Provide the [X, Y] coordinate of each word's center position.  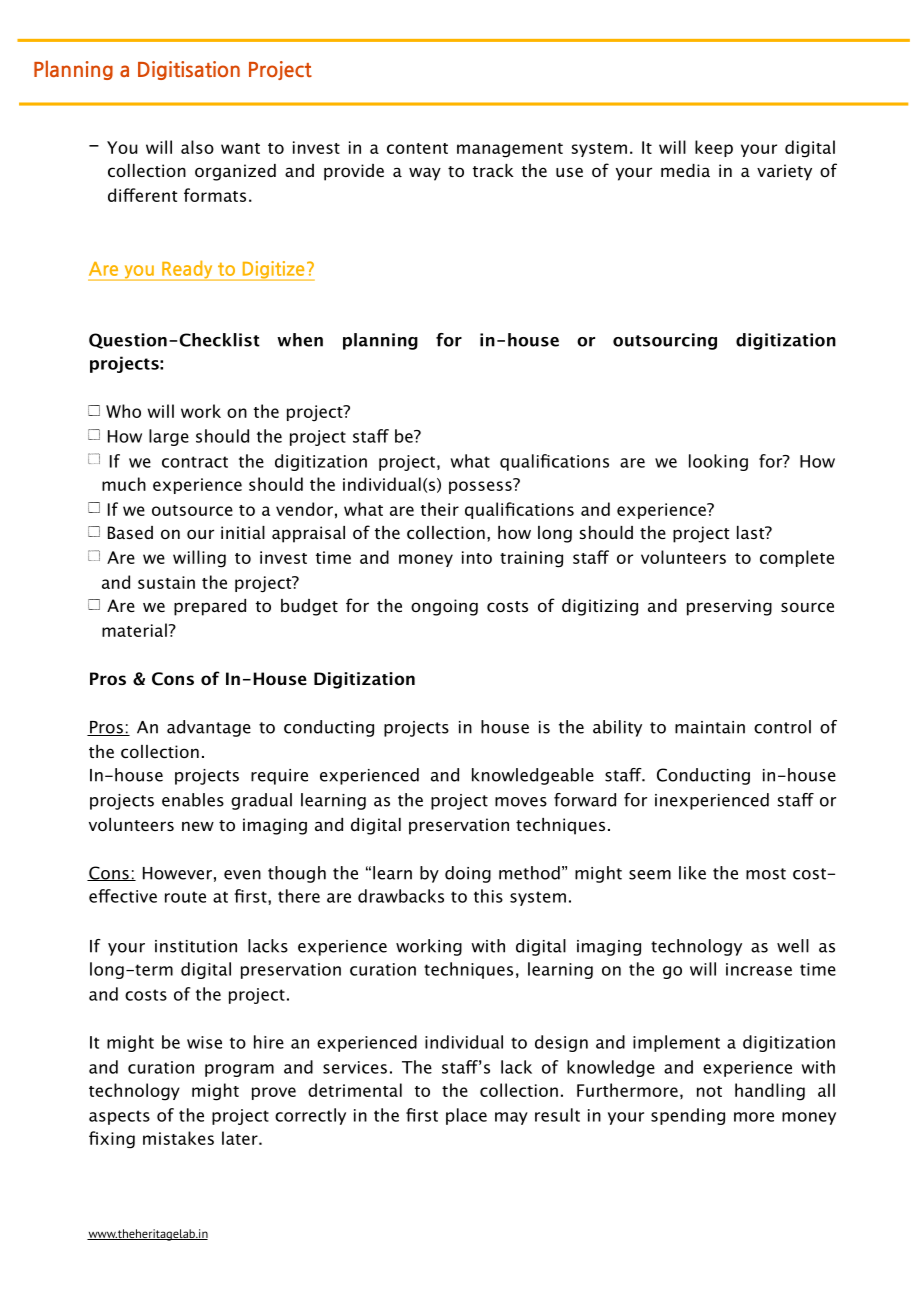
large [169, 437]
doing [468, 874]
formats [215, 195]
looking [718, 462]
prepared [210, 607]
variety [784, 172]
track [493, 170]
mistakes [178, 1138]
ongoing [444, 607]
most [766, 874]
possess [481, 486]
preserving [729, 607]
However [177, 873]
